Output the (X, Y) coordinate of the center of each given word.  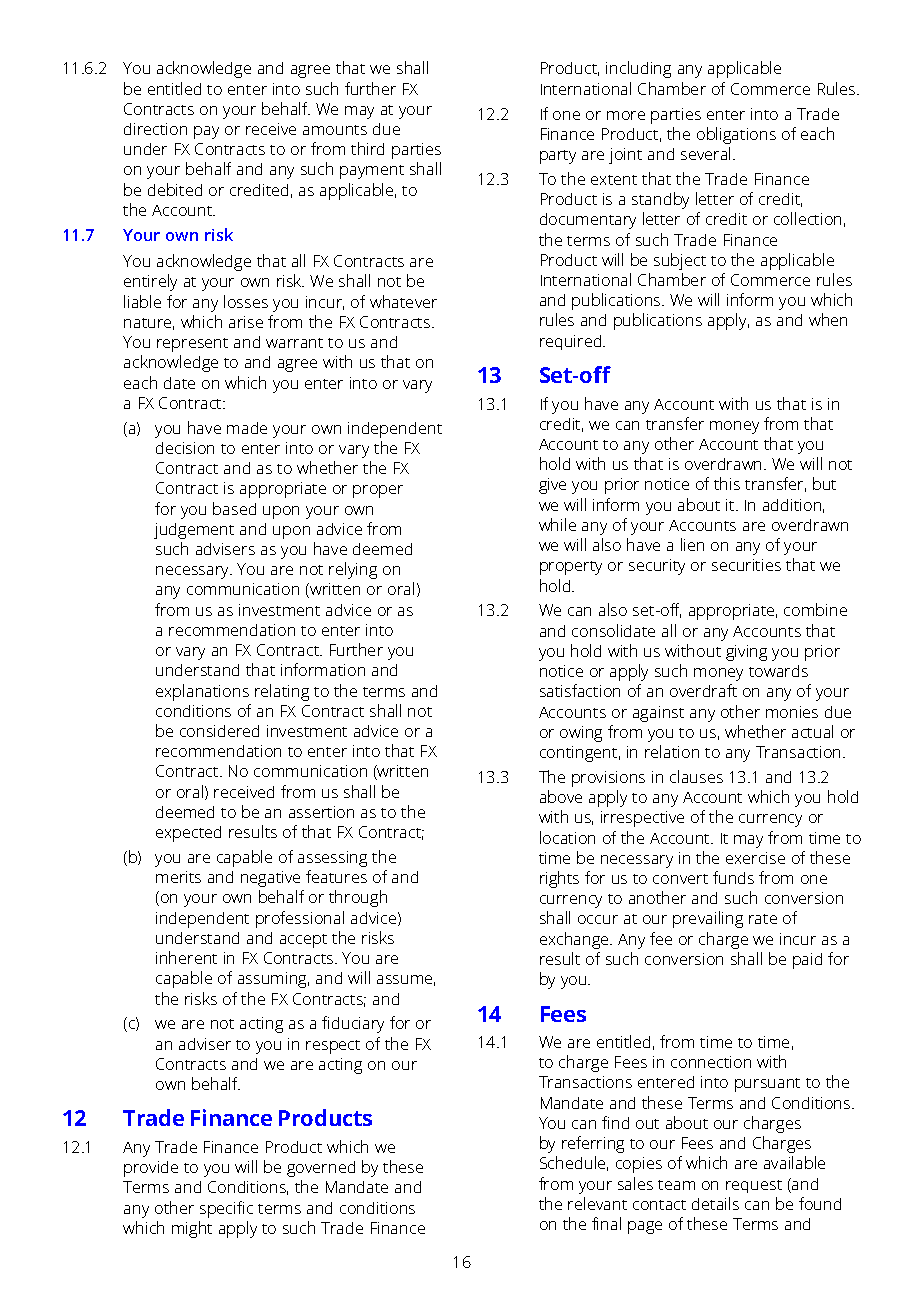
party (558, 157)
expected (188, 834)
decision (185, 448)
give (552, 486)
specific (226, 1209)
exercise (755, 858)
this (727, 483)
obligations (736, 135)
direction (155, 129)
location (567, 837)
